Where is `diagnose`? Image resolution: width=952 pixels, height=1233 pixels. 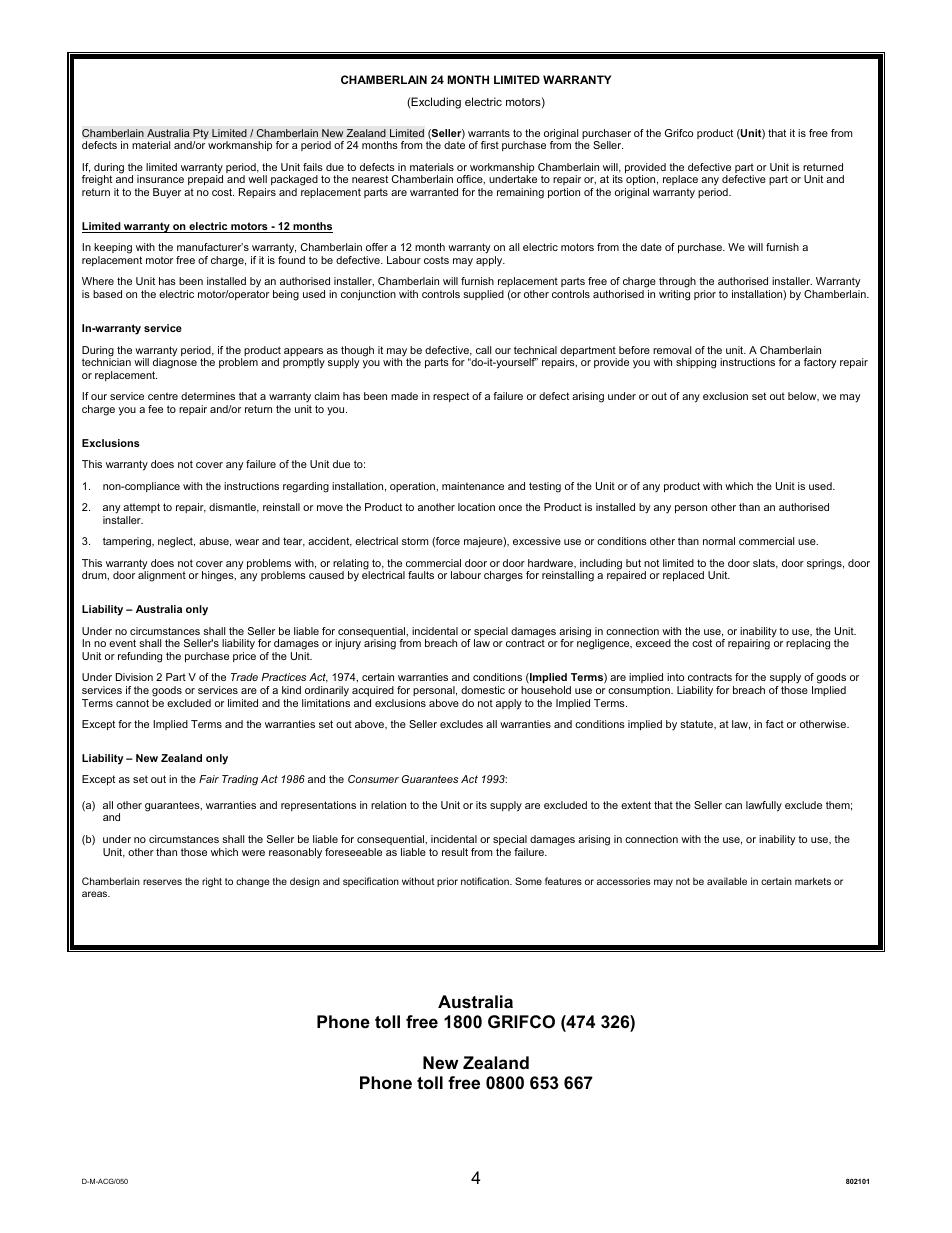 diagnose is located at coordinates (175, 362).
